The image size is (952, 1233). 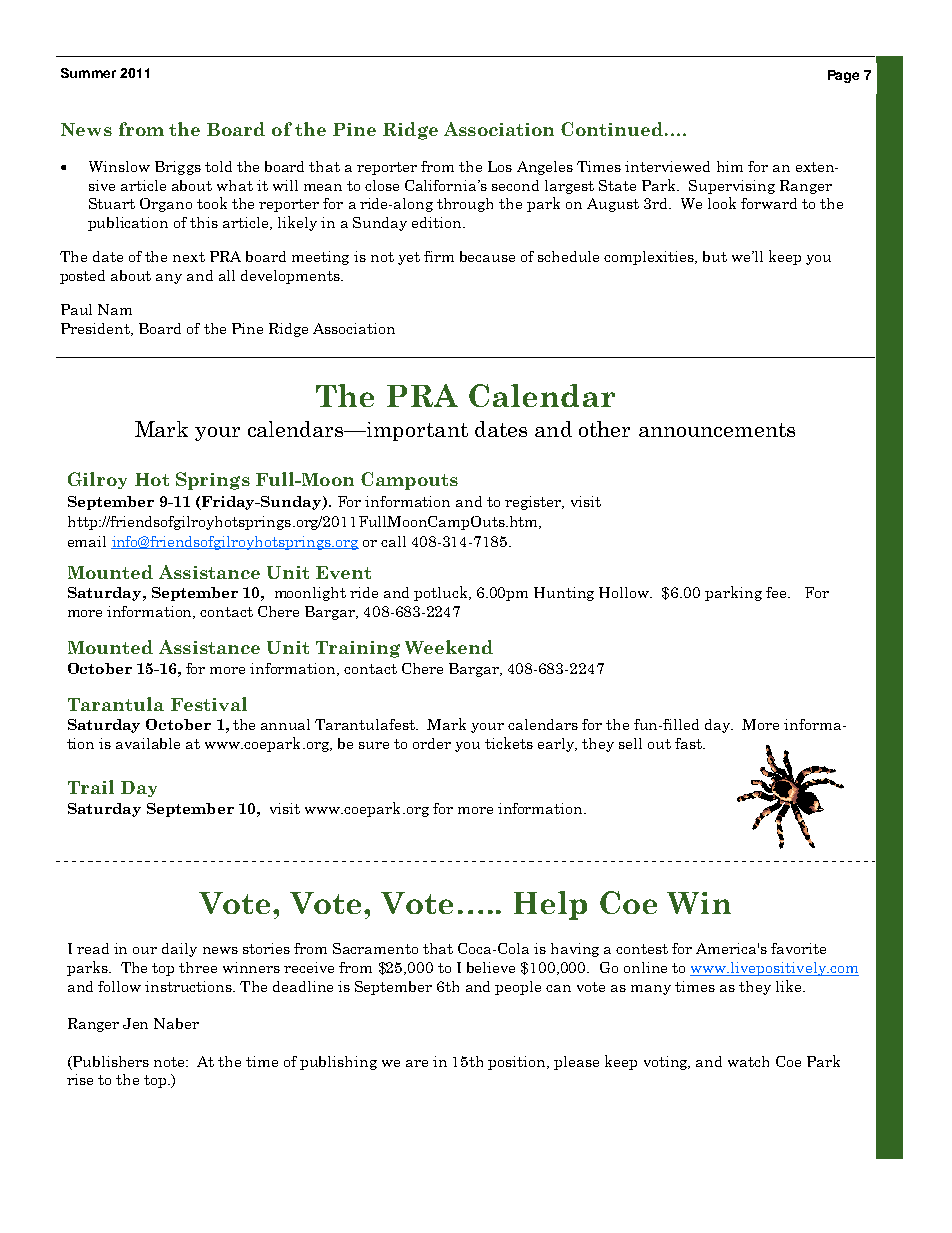 What do you see at coordinates (170, 1062) in the screenshot?
I see `note` at bounding box center [170, 1062].
